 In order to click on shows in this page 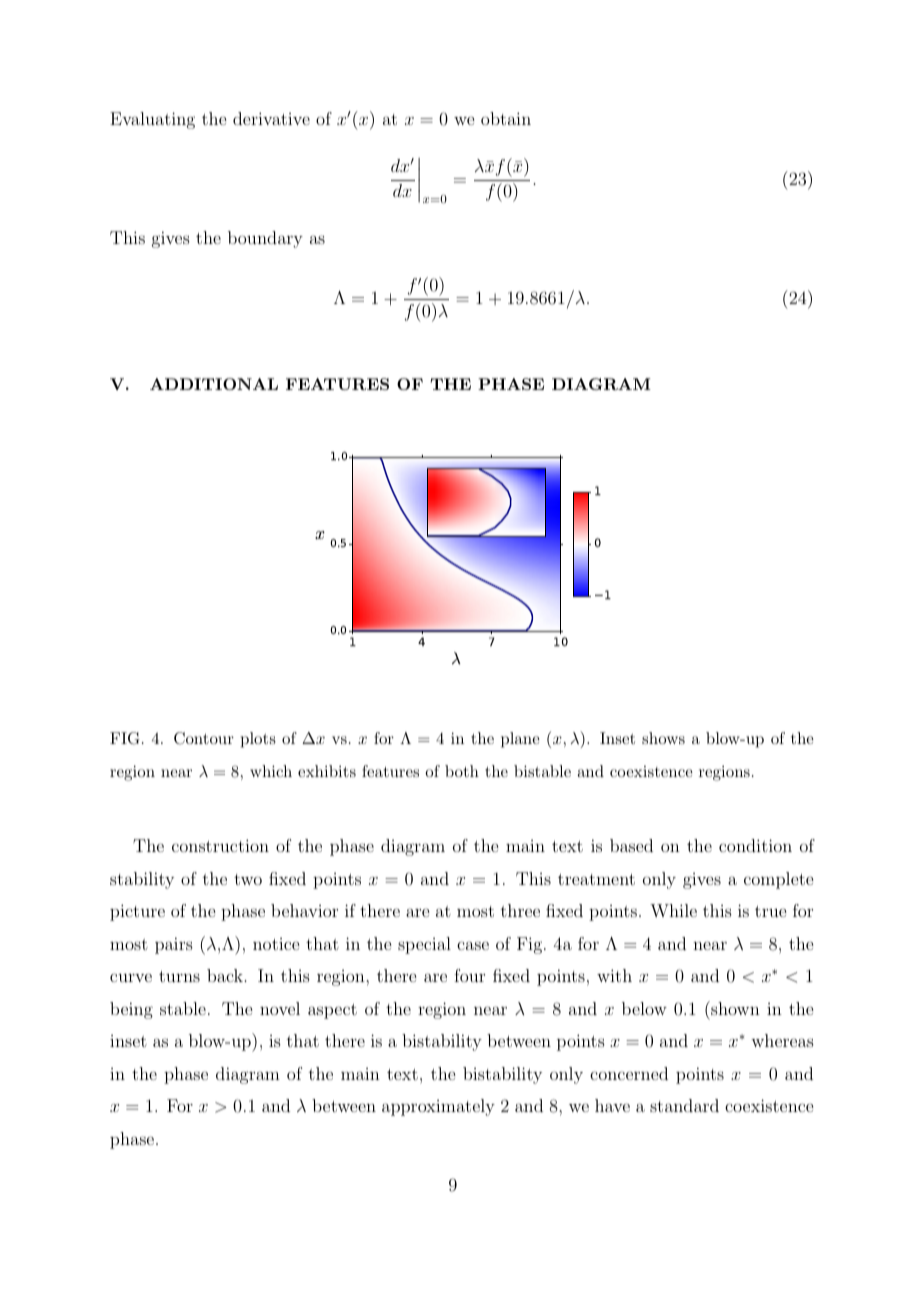, I will do `click(663, 738)`.
